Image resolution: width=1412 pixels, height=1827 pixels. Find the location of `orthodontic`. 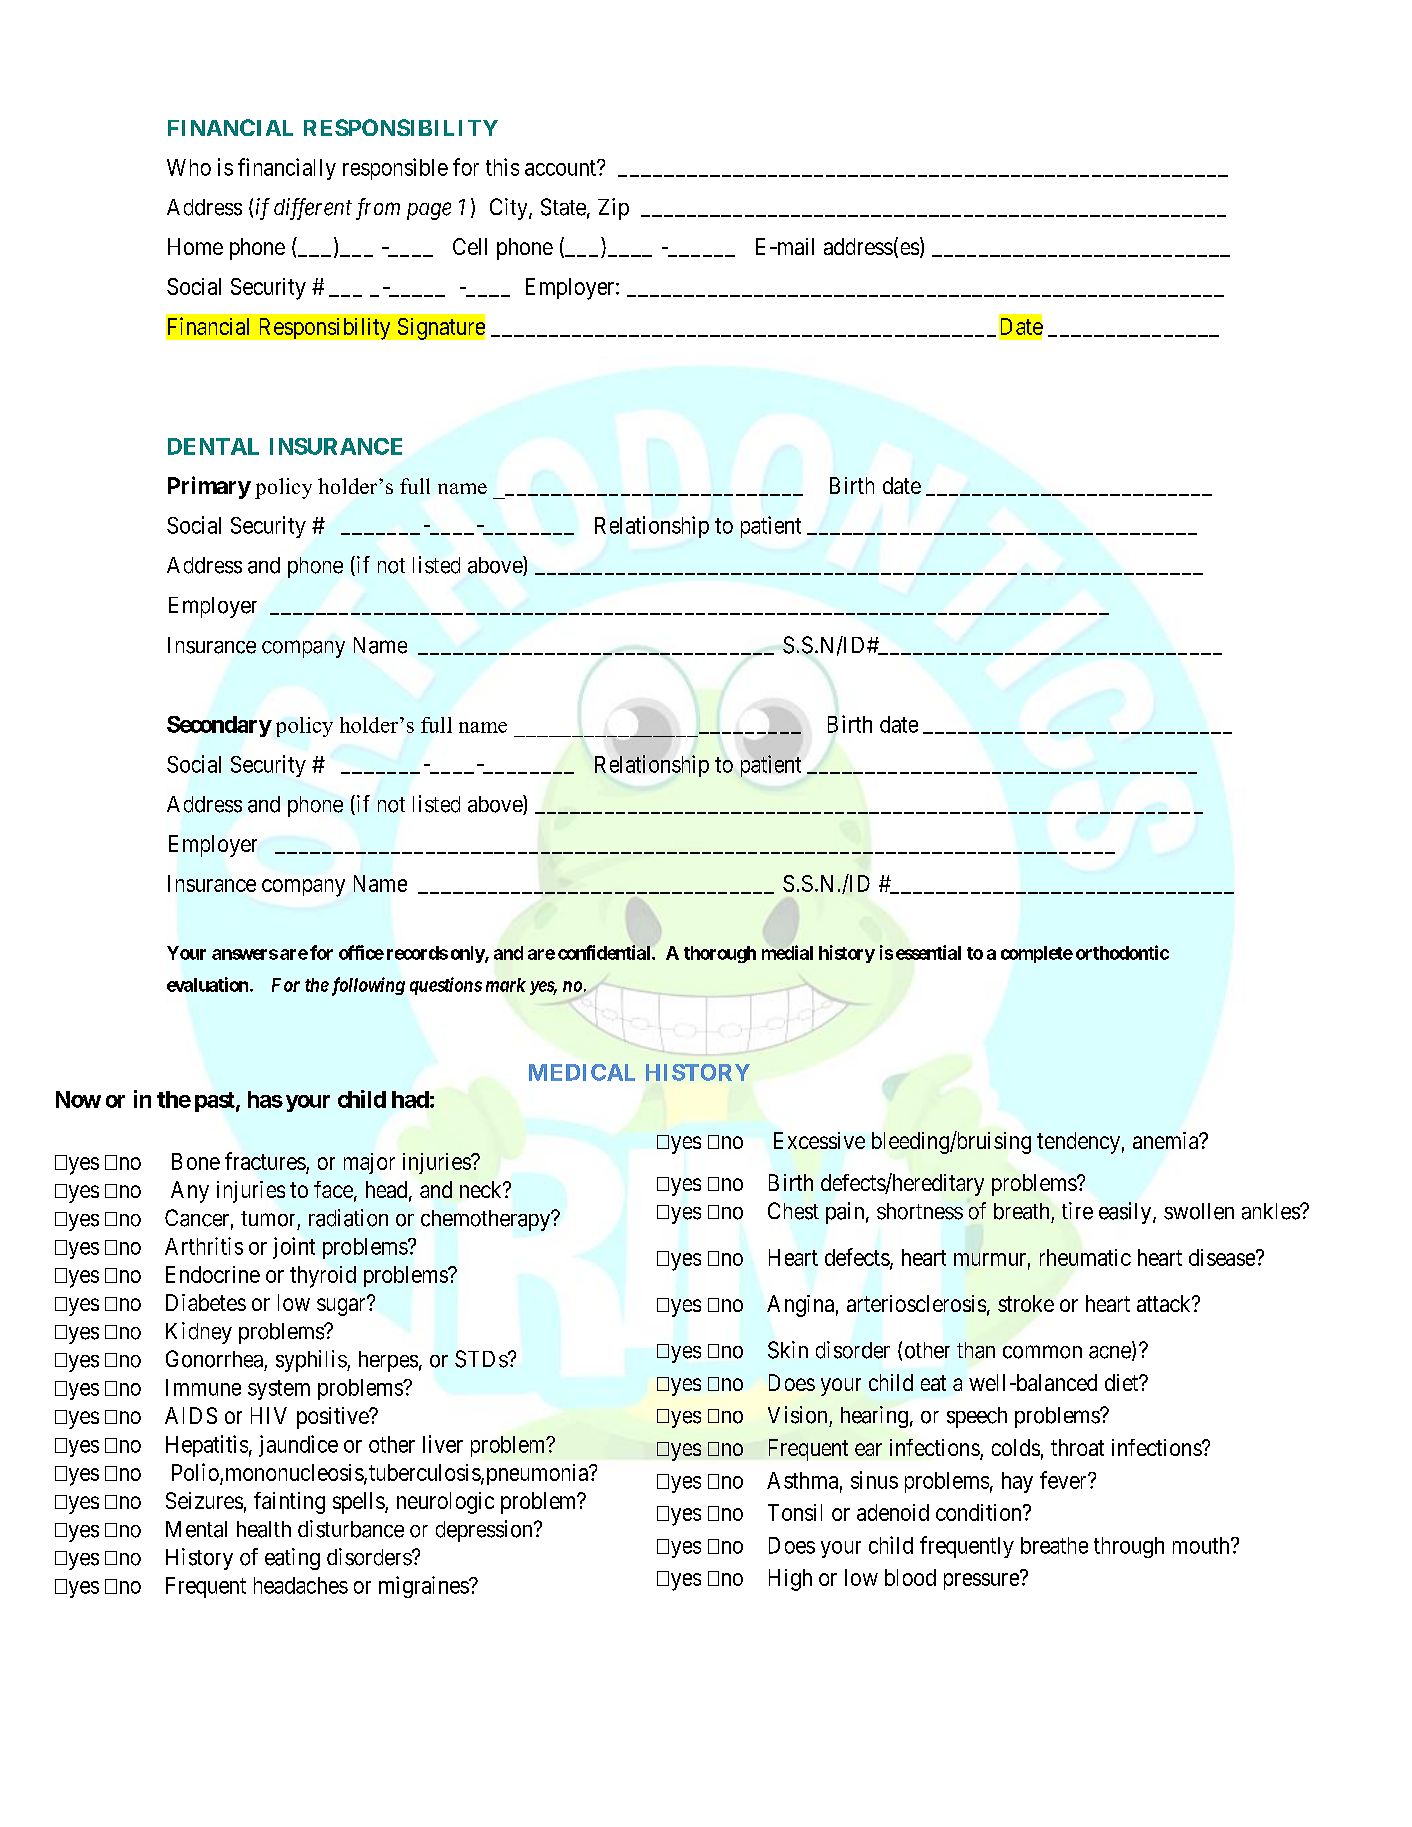

orthodontic is located at coordinates (1122, 952).
